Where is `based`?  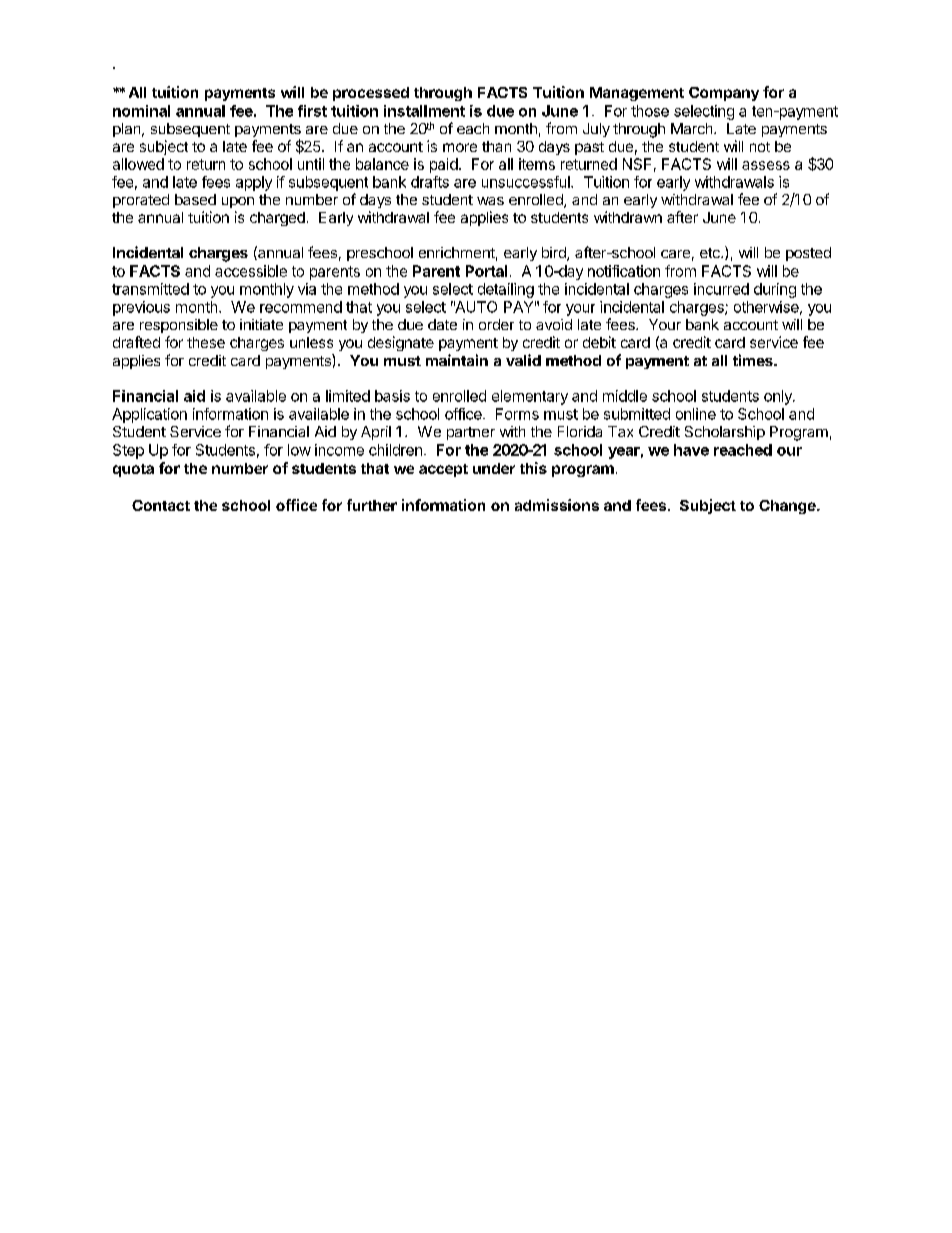
based is located at coordinates (195, 199).
